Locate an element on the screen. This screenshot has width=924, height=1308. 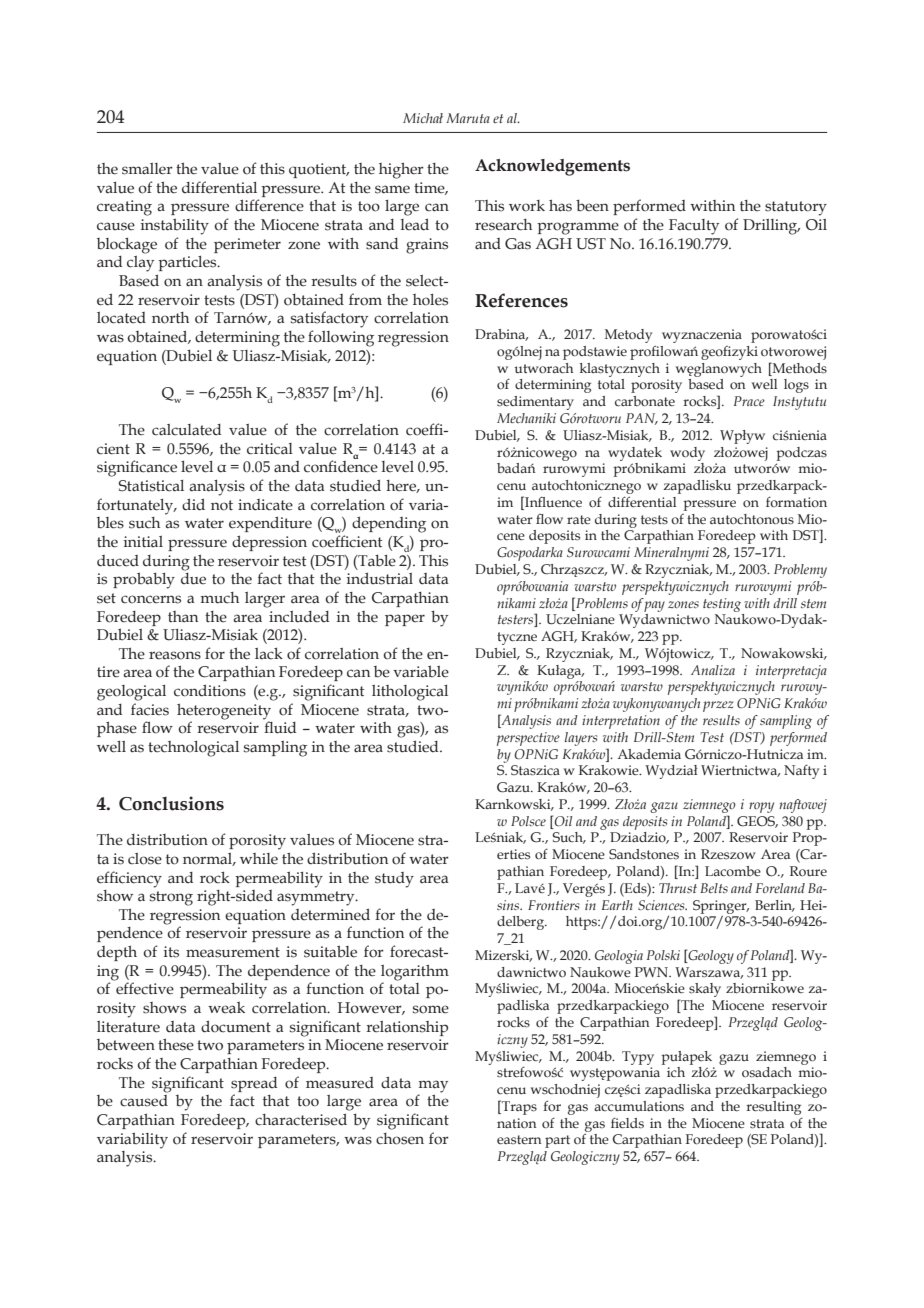
carbonate is located at coordinates (645, 401).
